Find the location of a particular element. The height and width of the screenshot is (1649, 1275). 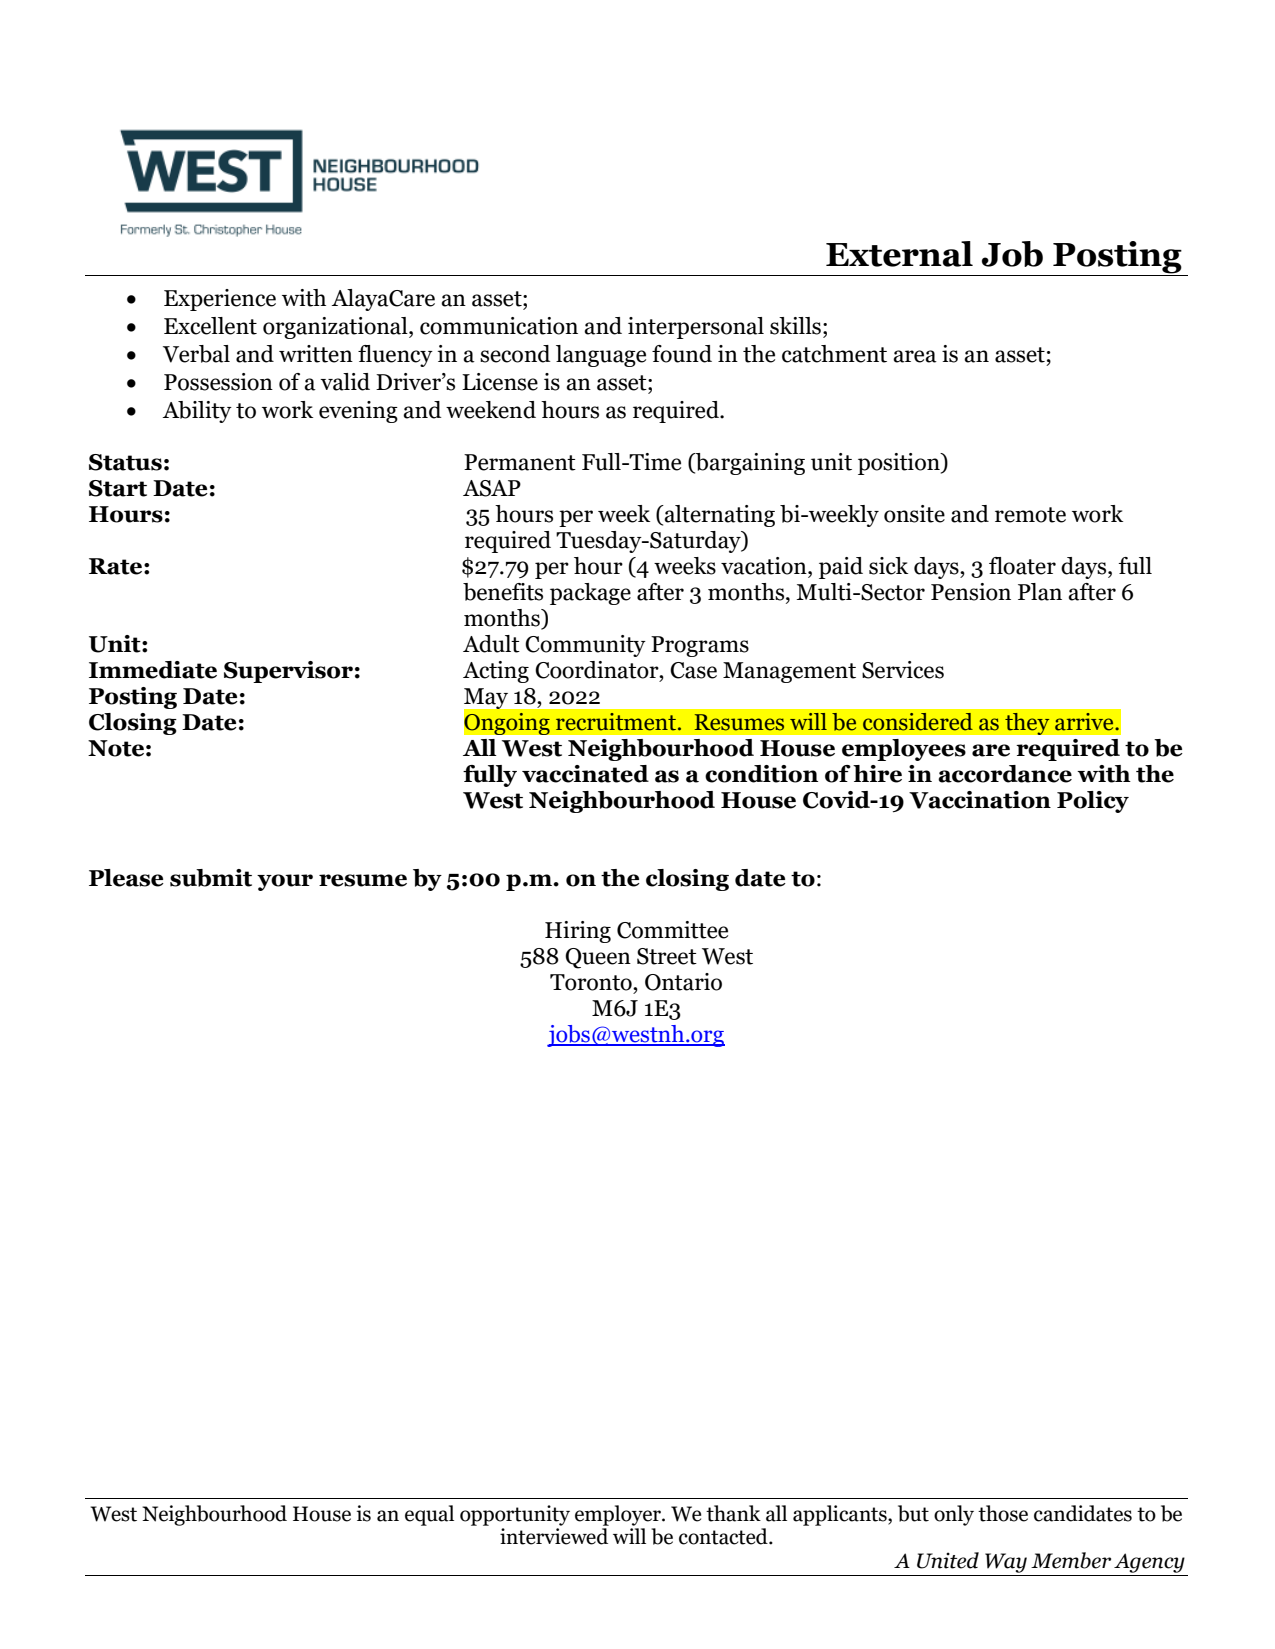

Experience is located at coordinates (220, 300).
